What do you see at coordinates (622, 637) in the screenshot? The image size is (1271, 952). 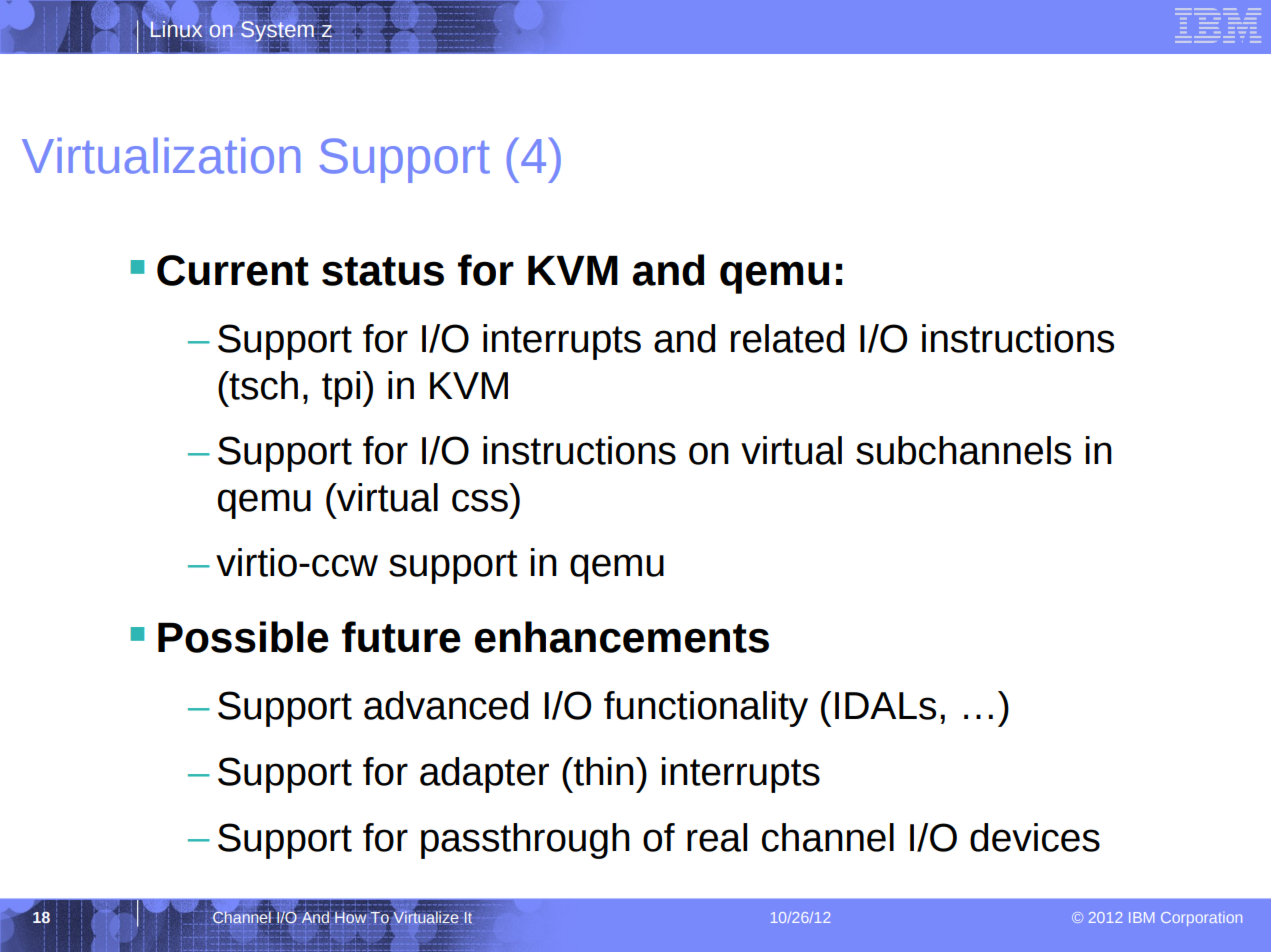 I see `enhancements` at bounding box center [622, 637].
